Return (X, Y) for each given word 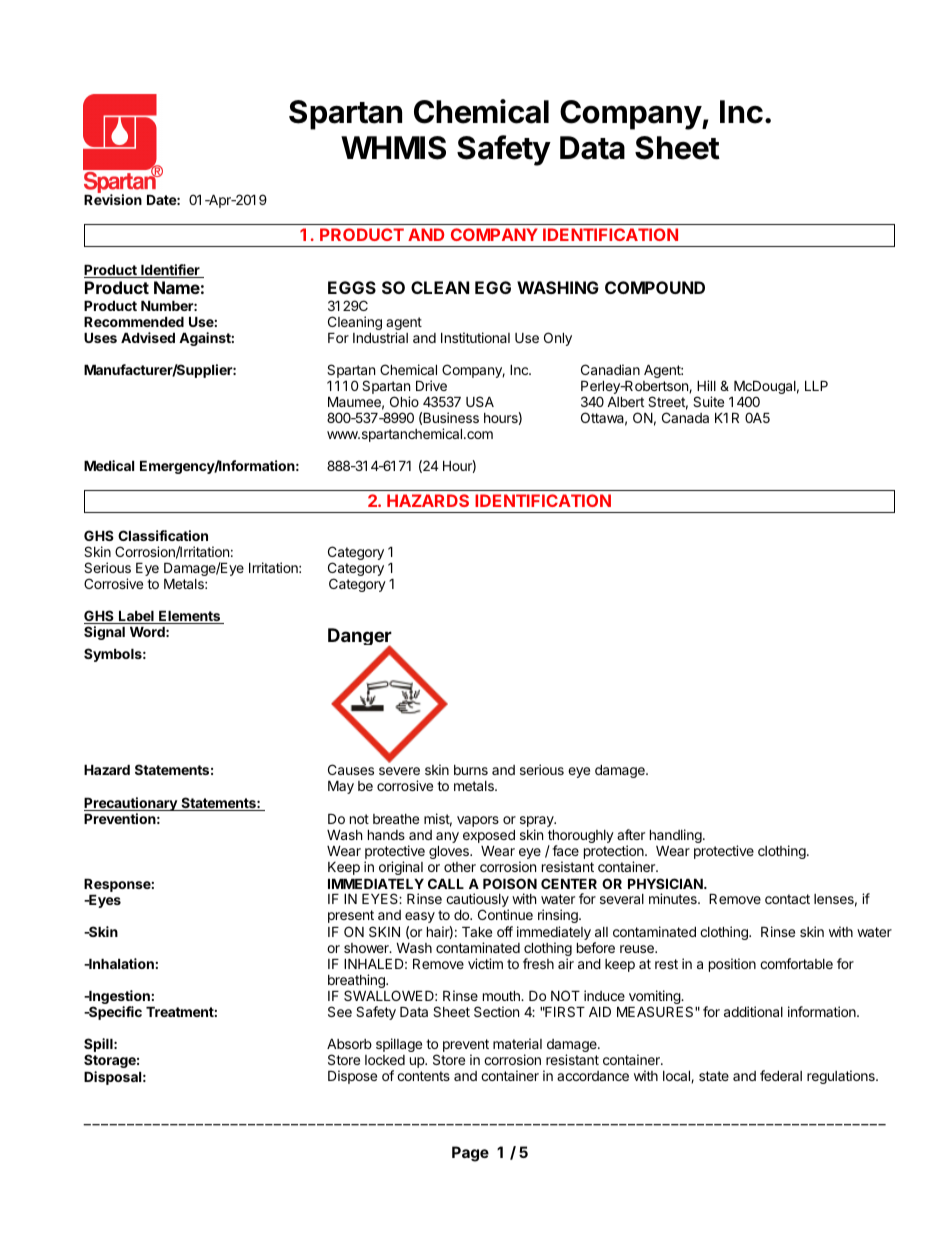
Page (470, 1154)
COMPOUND (655, 287)
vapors (478, 821)
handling (676, 836)
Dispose (352, 1077)
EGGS (352, 287)
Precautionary (131, 805)
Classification (163, 535)
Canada (685, 417)
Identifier (170, 271)
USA (480, 401)
